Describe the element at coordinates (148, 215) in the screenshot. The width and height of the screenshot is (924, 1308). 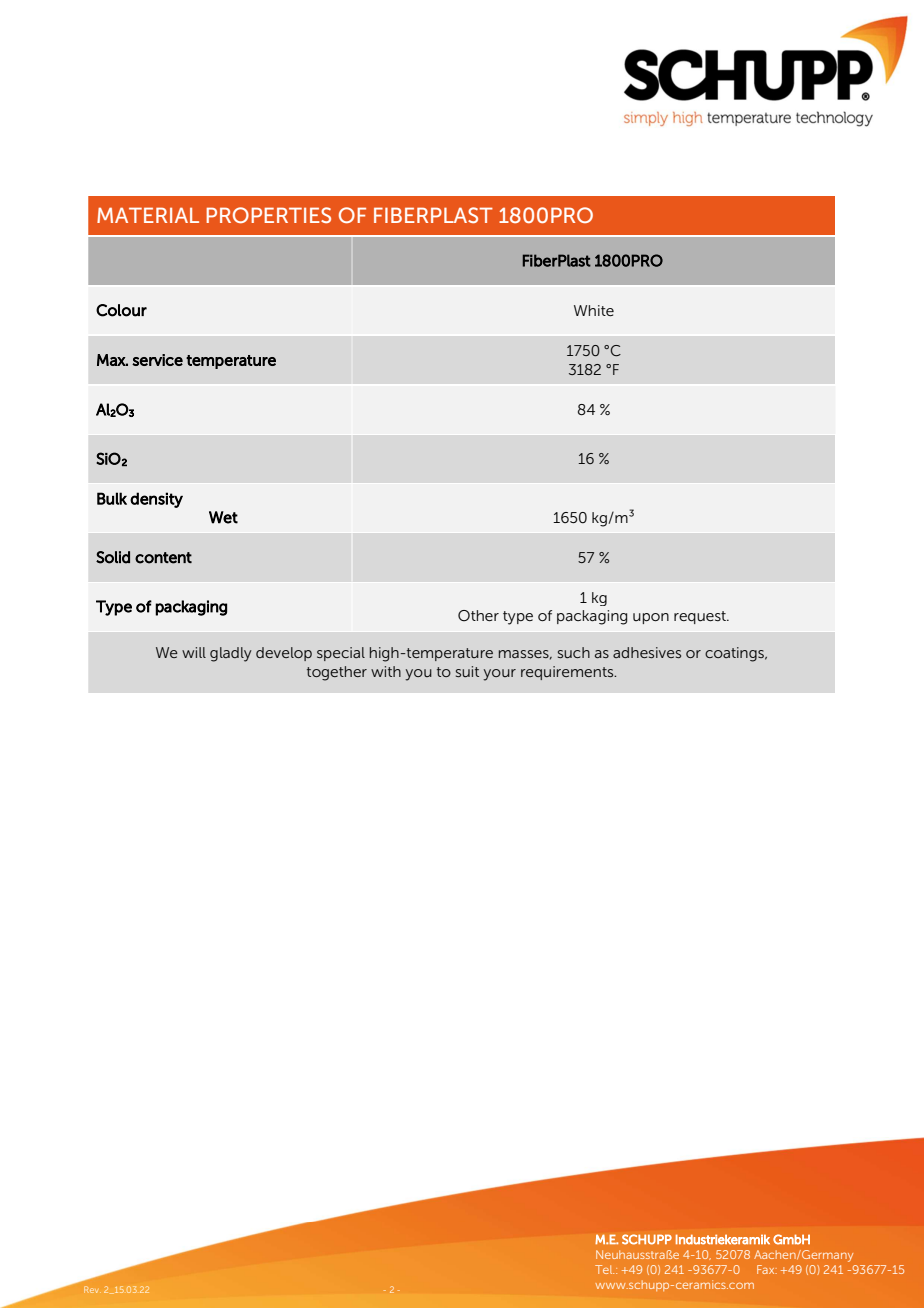
I see `MATERIAL` at that location.
